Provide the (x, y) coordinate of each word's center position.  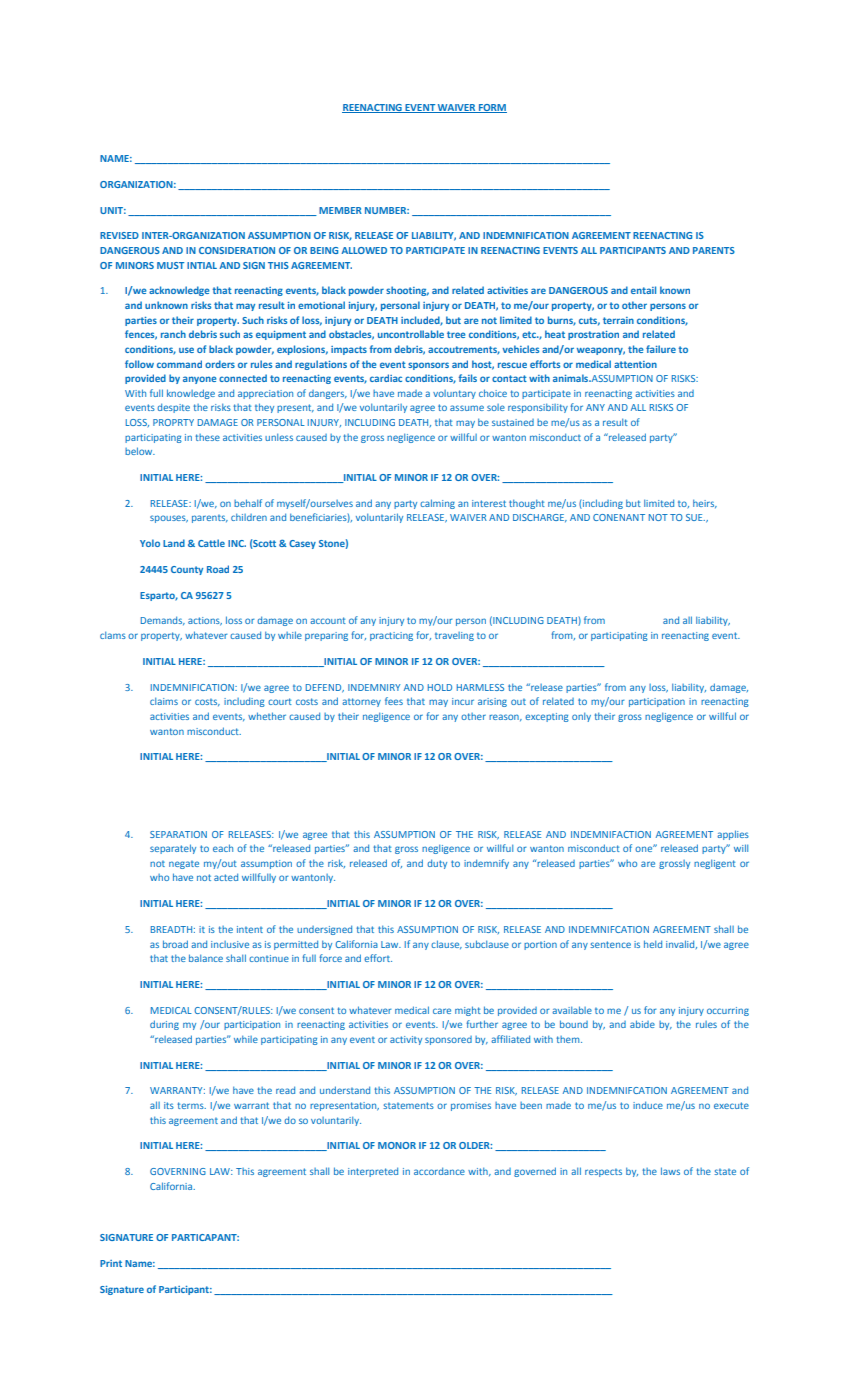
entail (643, 290)
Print (111, 1263)
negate (184, 865)
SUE (695, 517)
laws (670, 1171)
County (187, 570)
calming (437, 504)
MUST (170, 265)
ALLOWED (364, 250)
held (653, 944)
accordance (439, 1171)
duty (437, 864)
